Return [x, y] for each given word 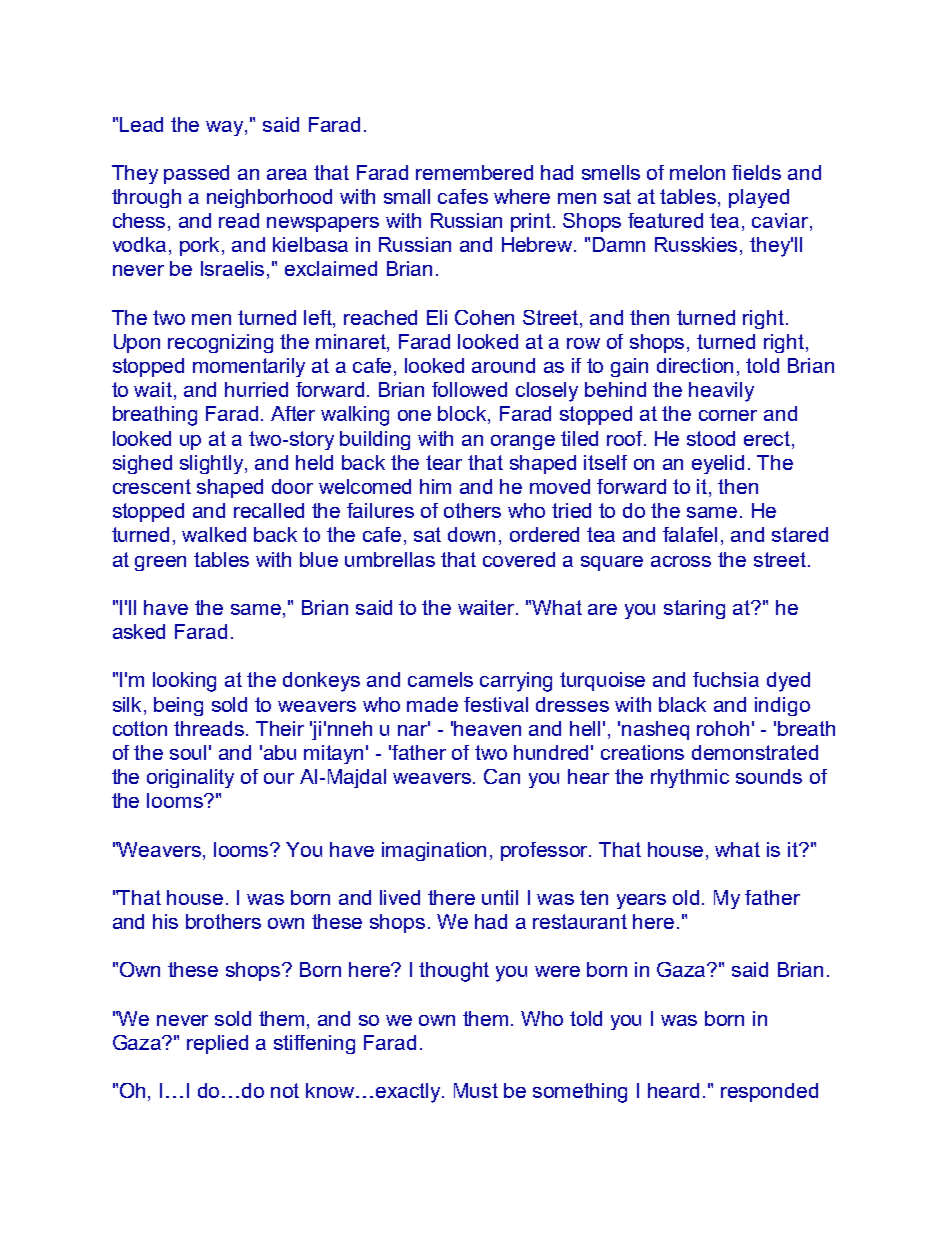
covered [519, 559]
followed [469, 389]
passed [196, 174]
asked [139, 631]
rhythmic [690, 778]
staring [694, 609]
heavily [721, 392]
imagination [434, 851]
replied [217, 1044]
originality [190, 778]
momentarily [249, 367]
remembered [474, 172]
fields [756, 172]
